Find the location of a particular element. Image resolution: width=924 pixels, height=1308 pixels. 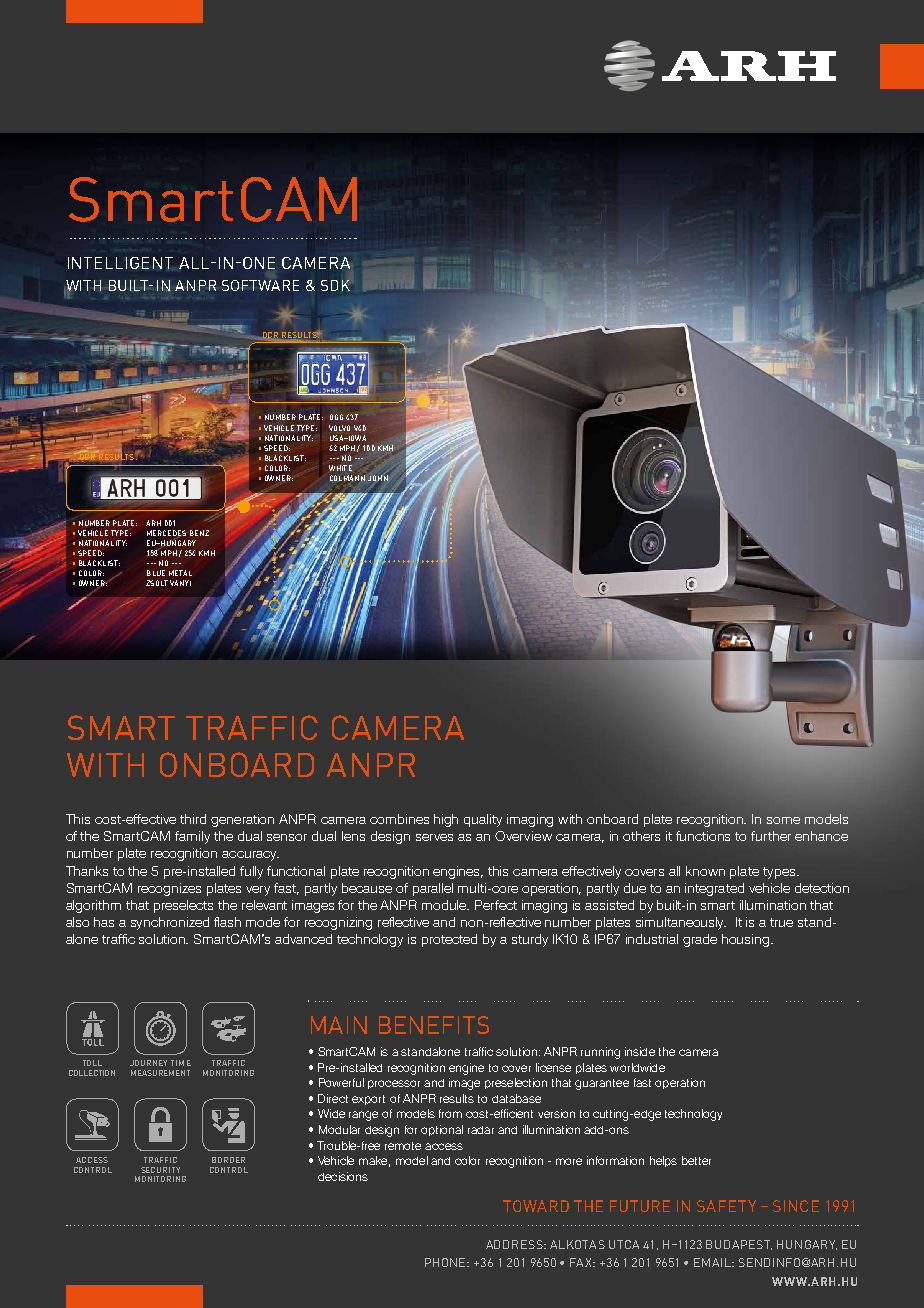

BUDAPEST is located at coordinates (739, 1245).
